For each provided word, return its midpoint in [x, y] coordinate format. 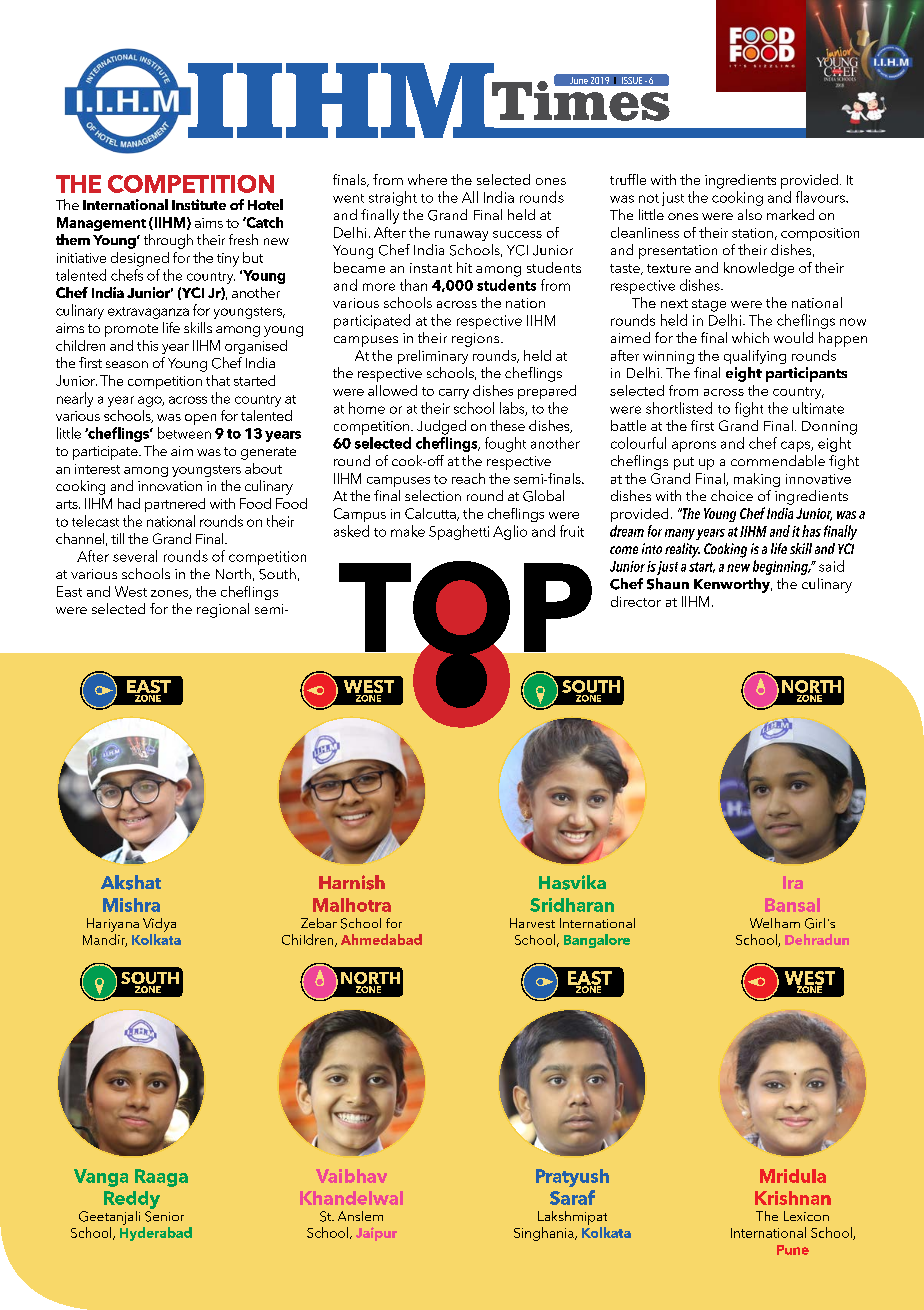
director [636, 601]
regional [223, 610]
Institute [199, 204]
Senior [164, 1216]
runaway [461, 236]
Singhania [545, 1234]
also [750, 214]
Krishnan [793, 1198]
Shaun [668, 584]
